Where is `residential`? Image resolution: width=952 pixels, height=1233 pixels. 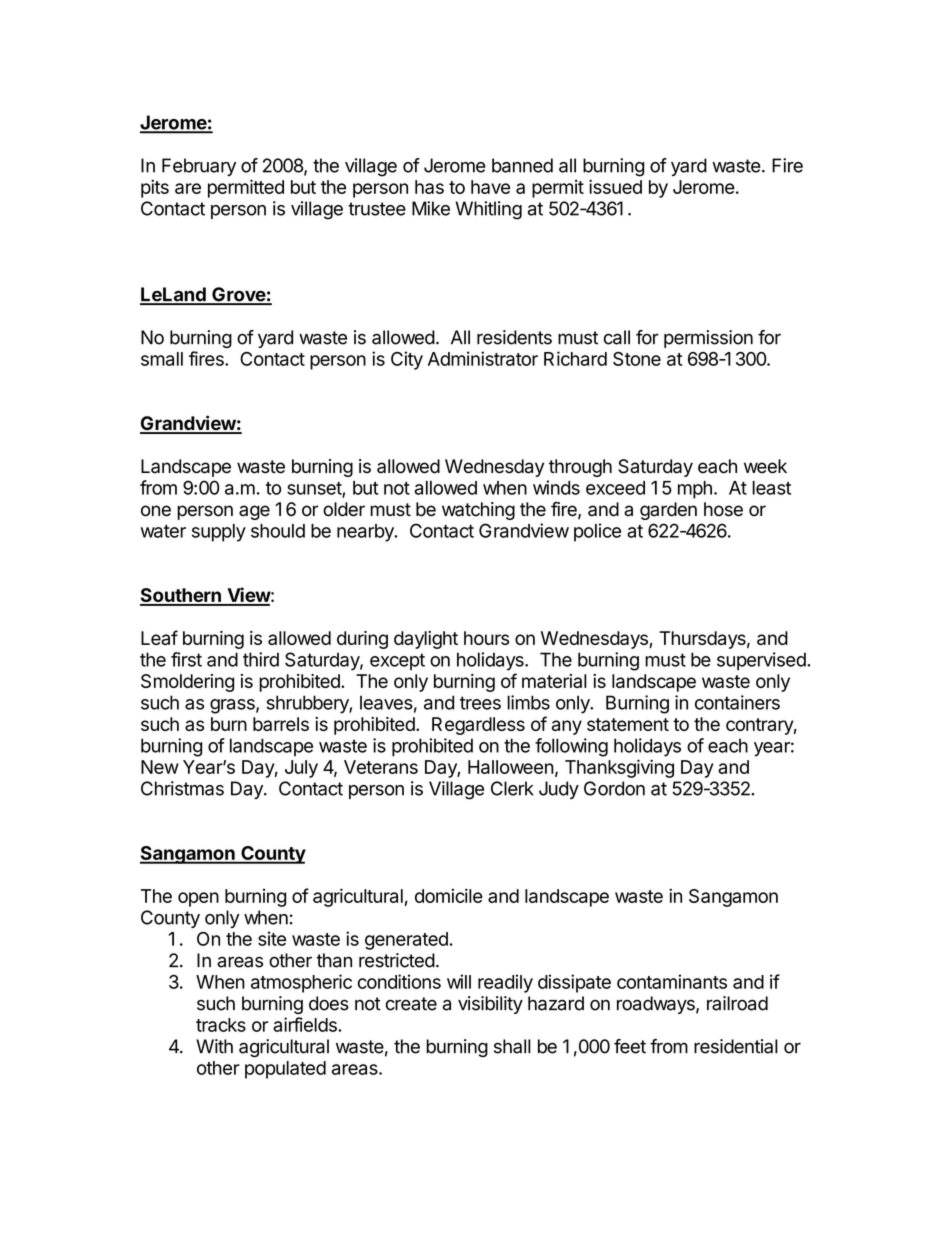
residential is located at coordinates (736, 1046).
